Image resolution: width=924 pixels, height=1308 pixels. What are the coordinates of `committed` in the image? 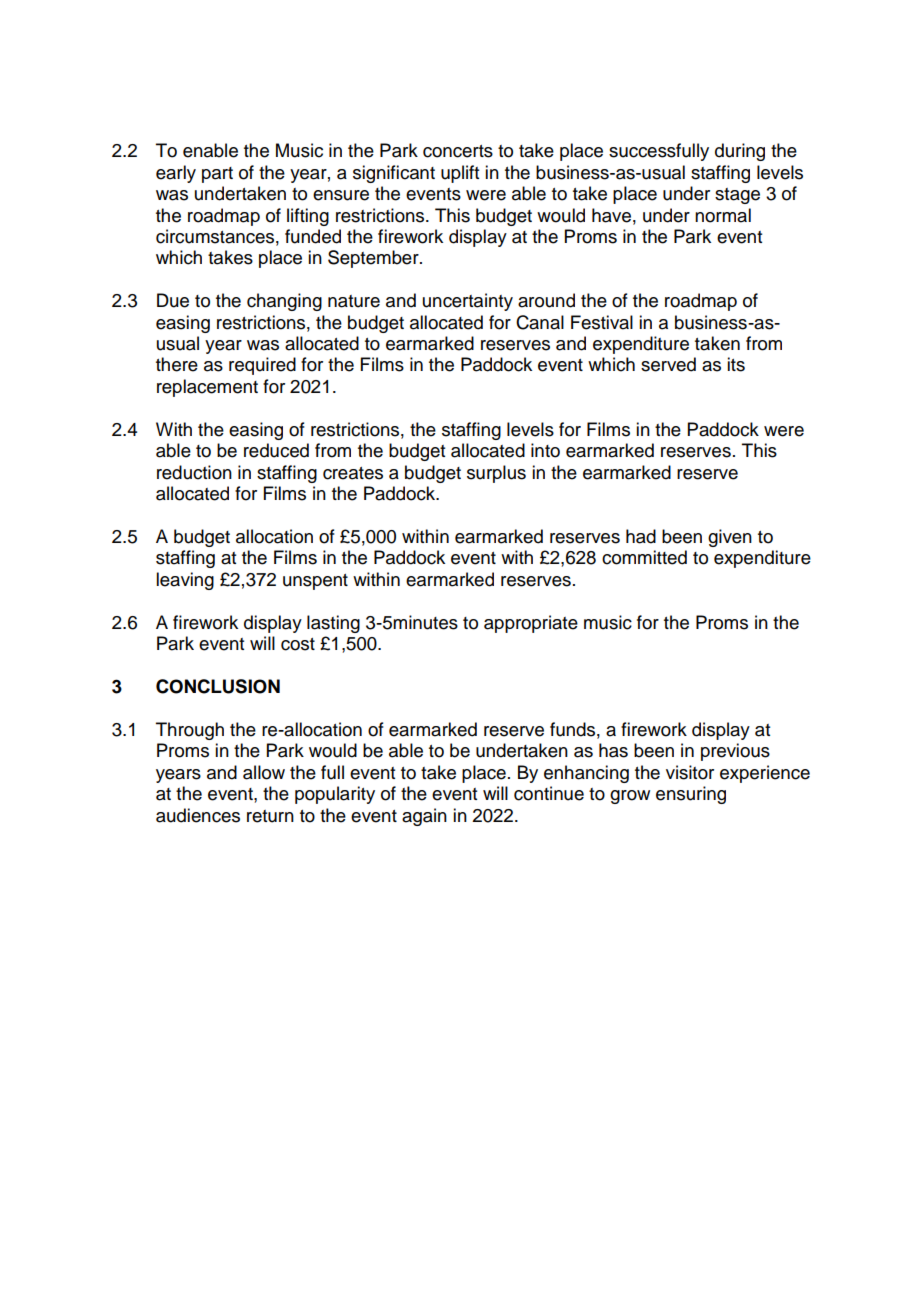 It's located at (644, 557).
